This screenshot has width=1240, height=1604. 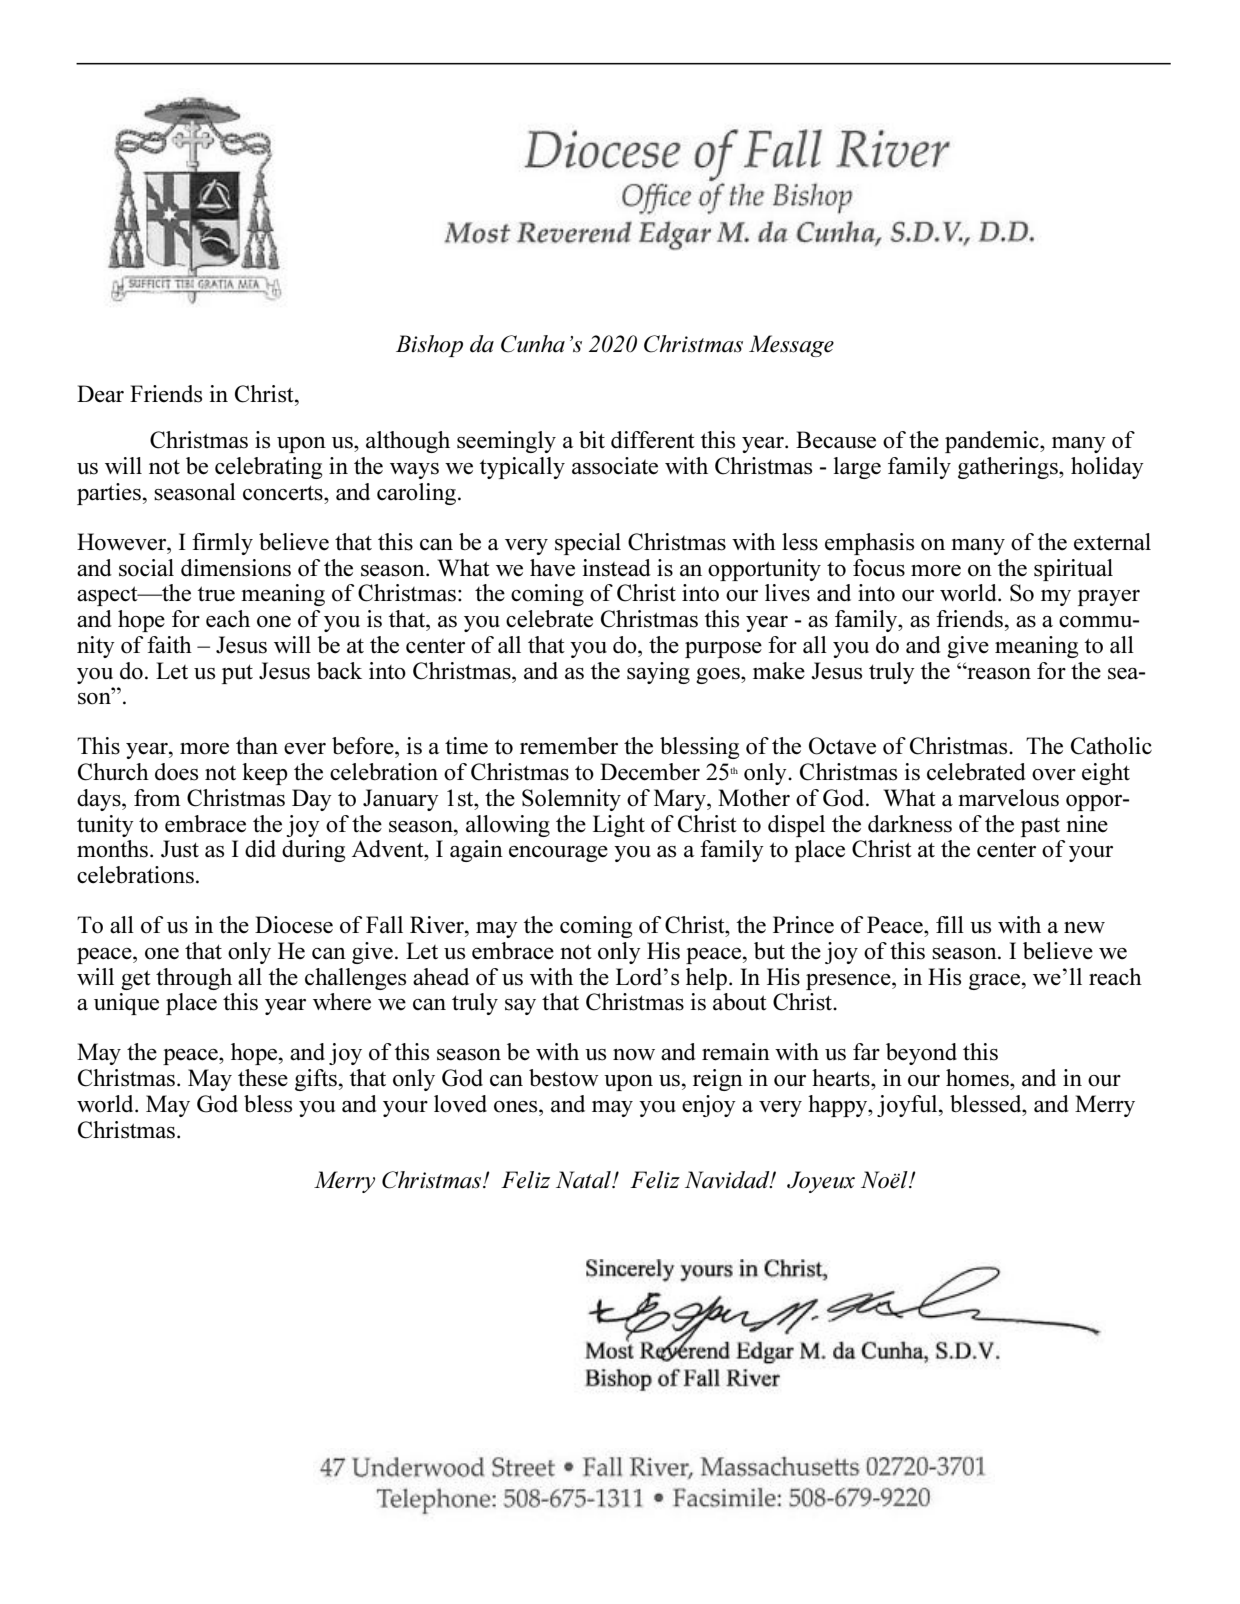 I want to click on Dear, so click(x=100, y=394).
